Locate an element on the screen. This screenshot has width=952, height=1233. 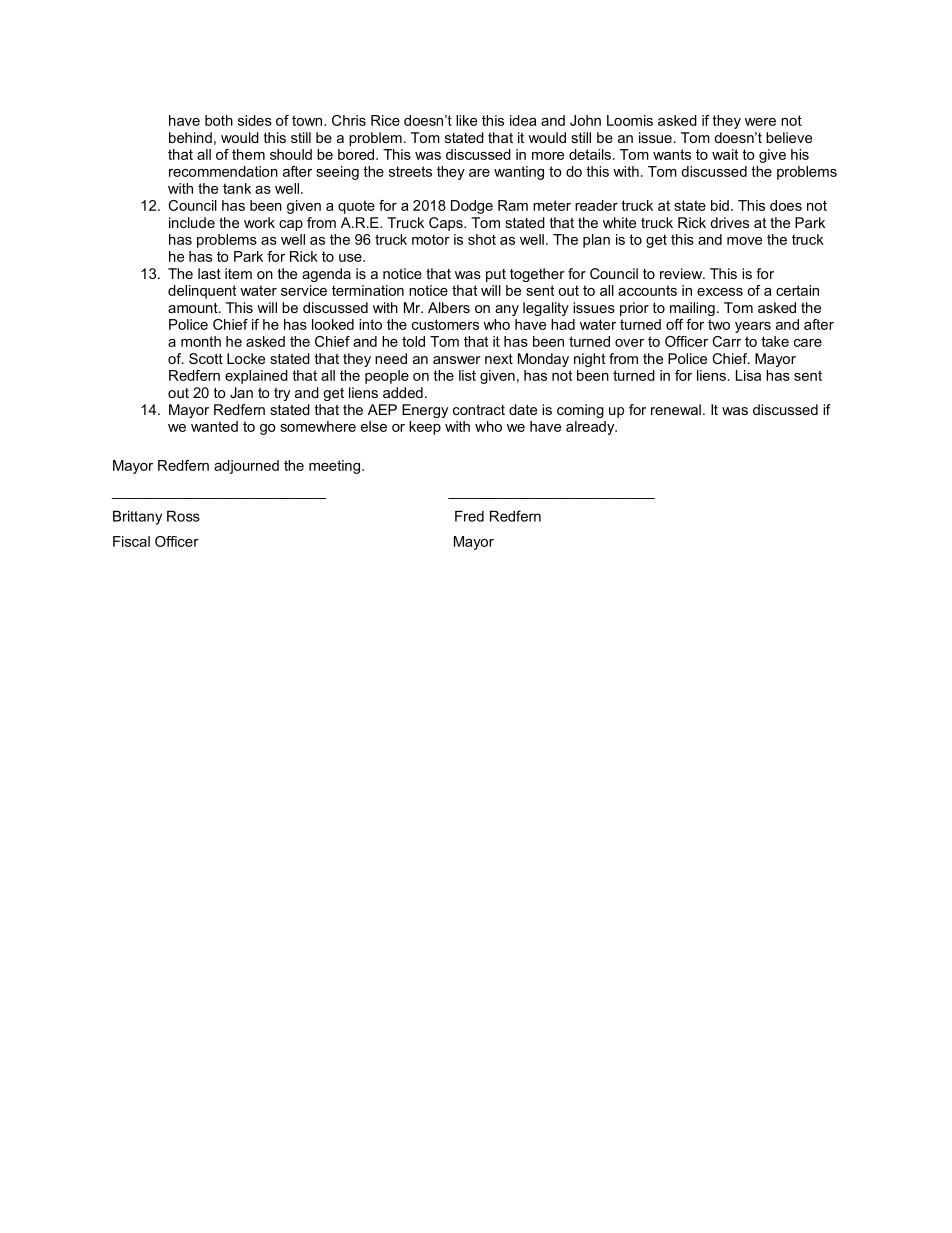
wanted is located at coordinates (214, 426).
